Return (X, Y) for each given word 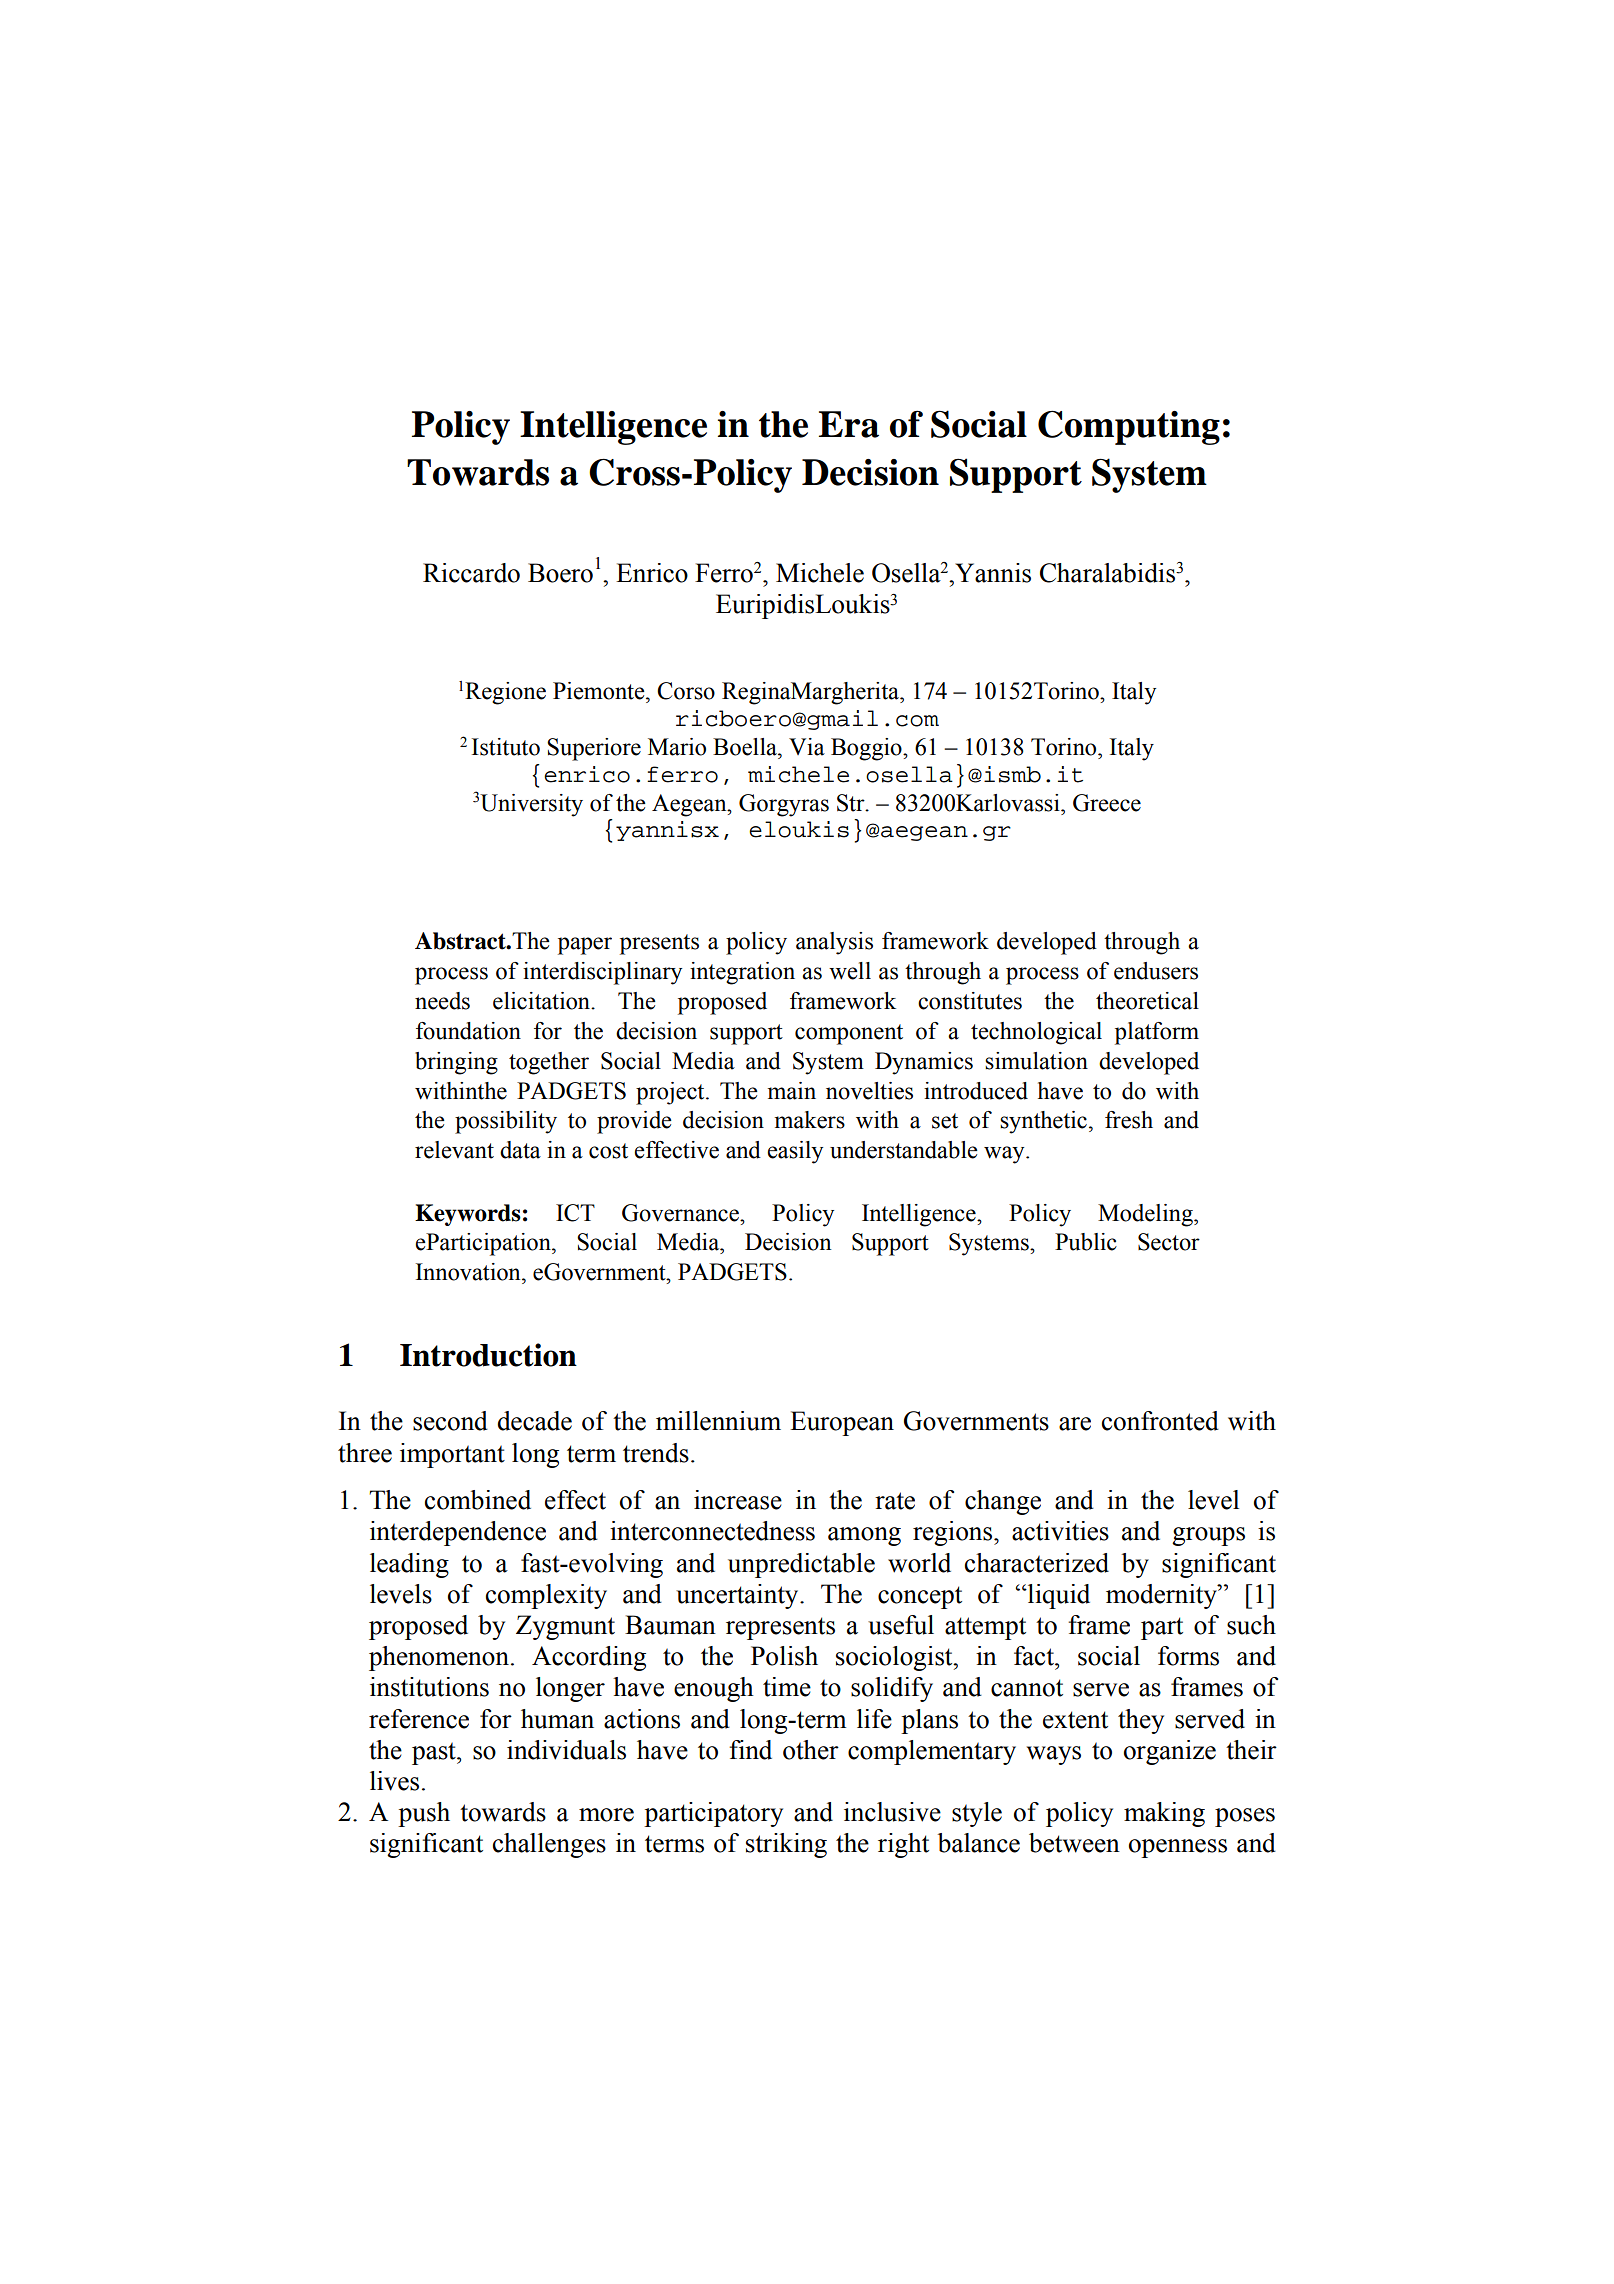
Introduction (488, 1355)
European (842, 1423)
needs (442, 1001)
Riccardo (471, 573)
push (424, 1814)
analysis (834, 943)
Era (849, 424)
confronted (1160, 1421)
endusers (1156, 971)
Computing (1129, 427)
